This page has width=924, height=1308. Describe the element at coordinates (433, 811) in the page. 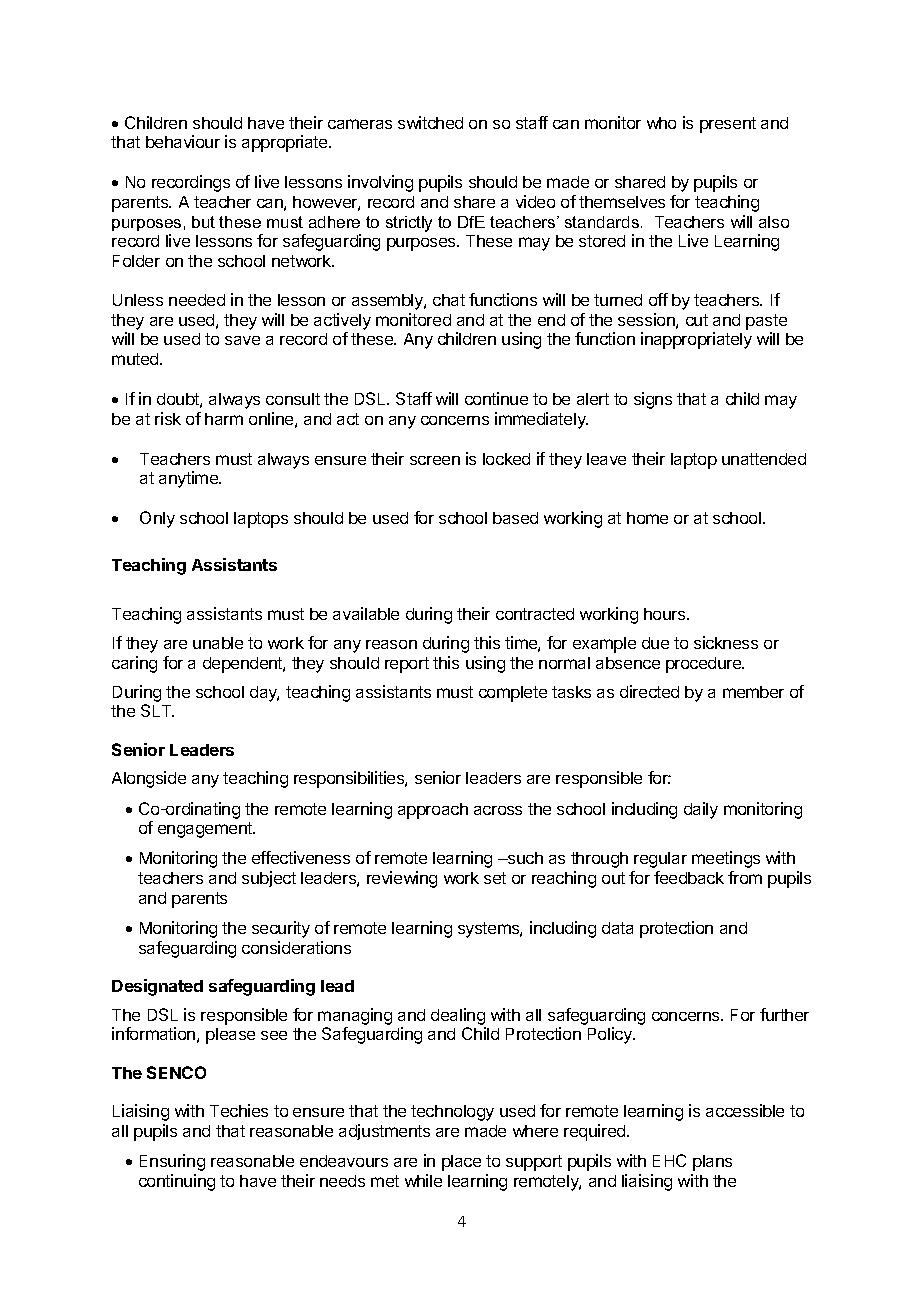

I see `approach` at that location.
